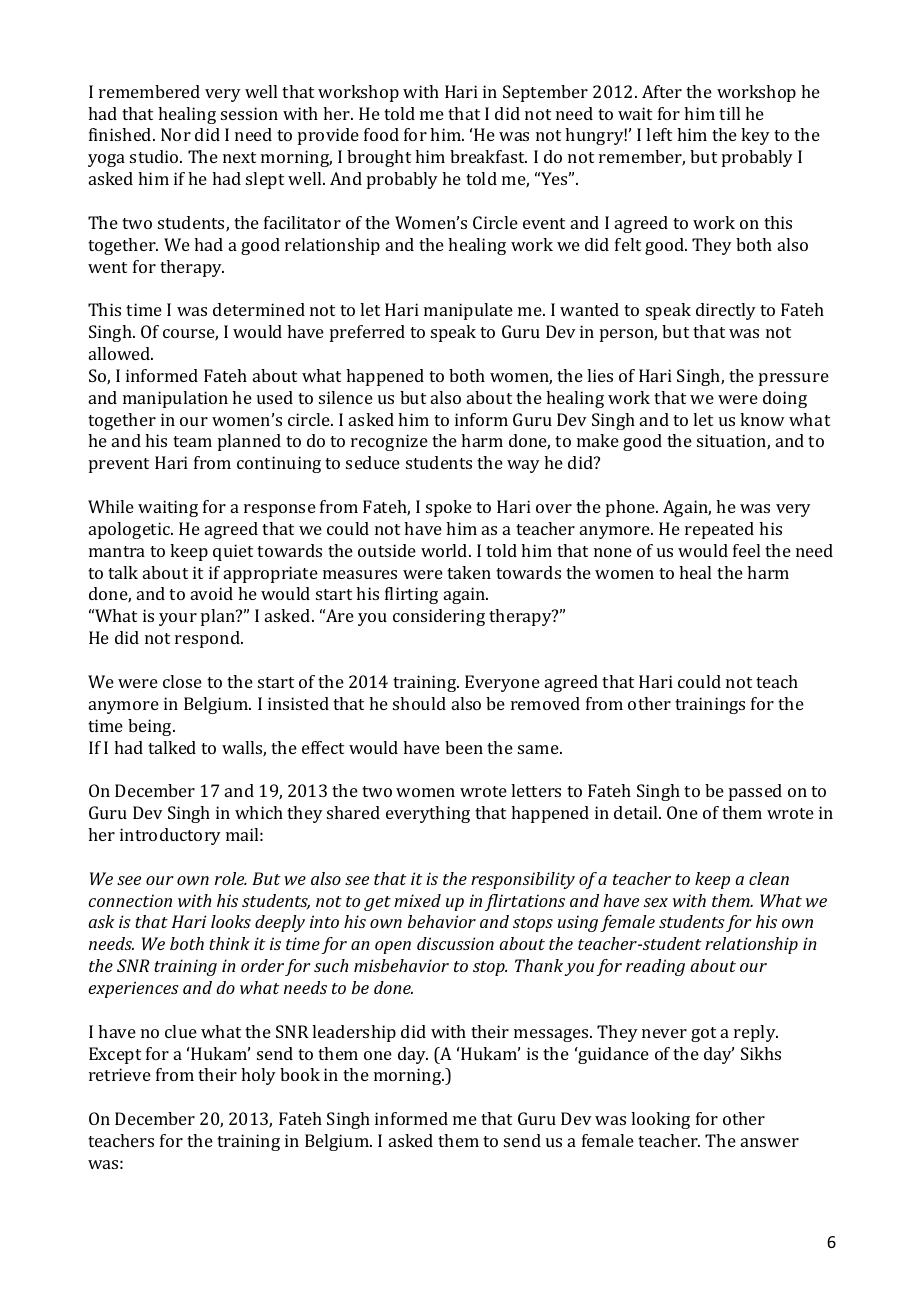  I want to click on till, so click(729, 113).
